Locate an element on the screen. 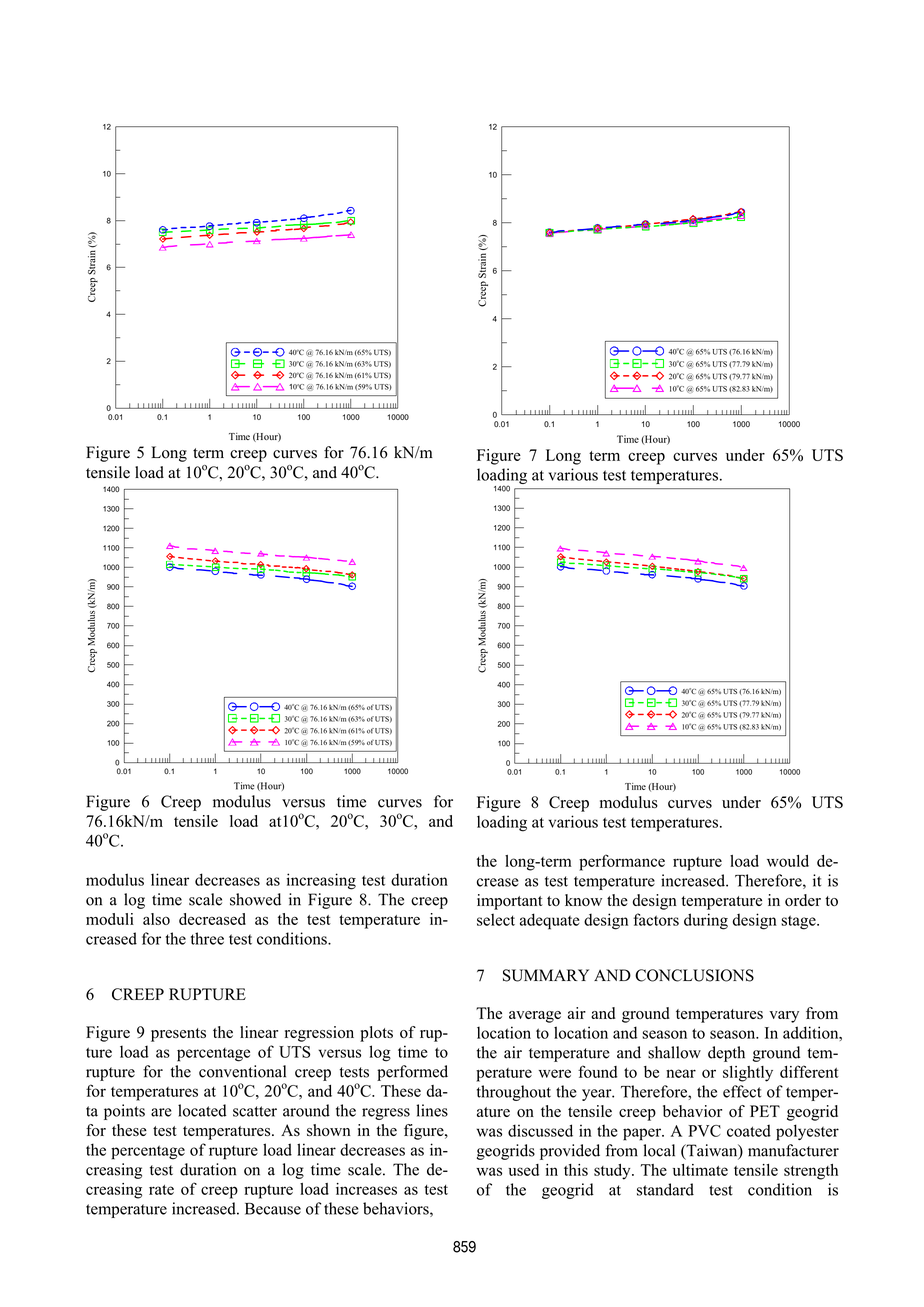 This screenshot has height=1307, width=924. CONCLUSIONS is located at coordinates (694, 975).
